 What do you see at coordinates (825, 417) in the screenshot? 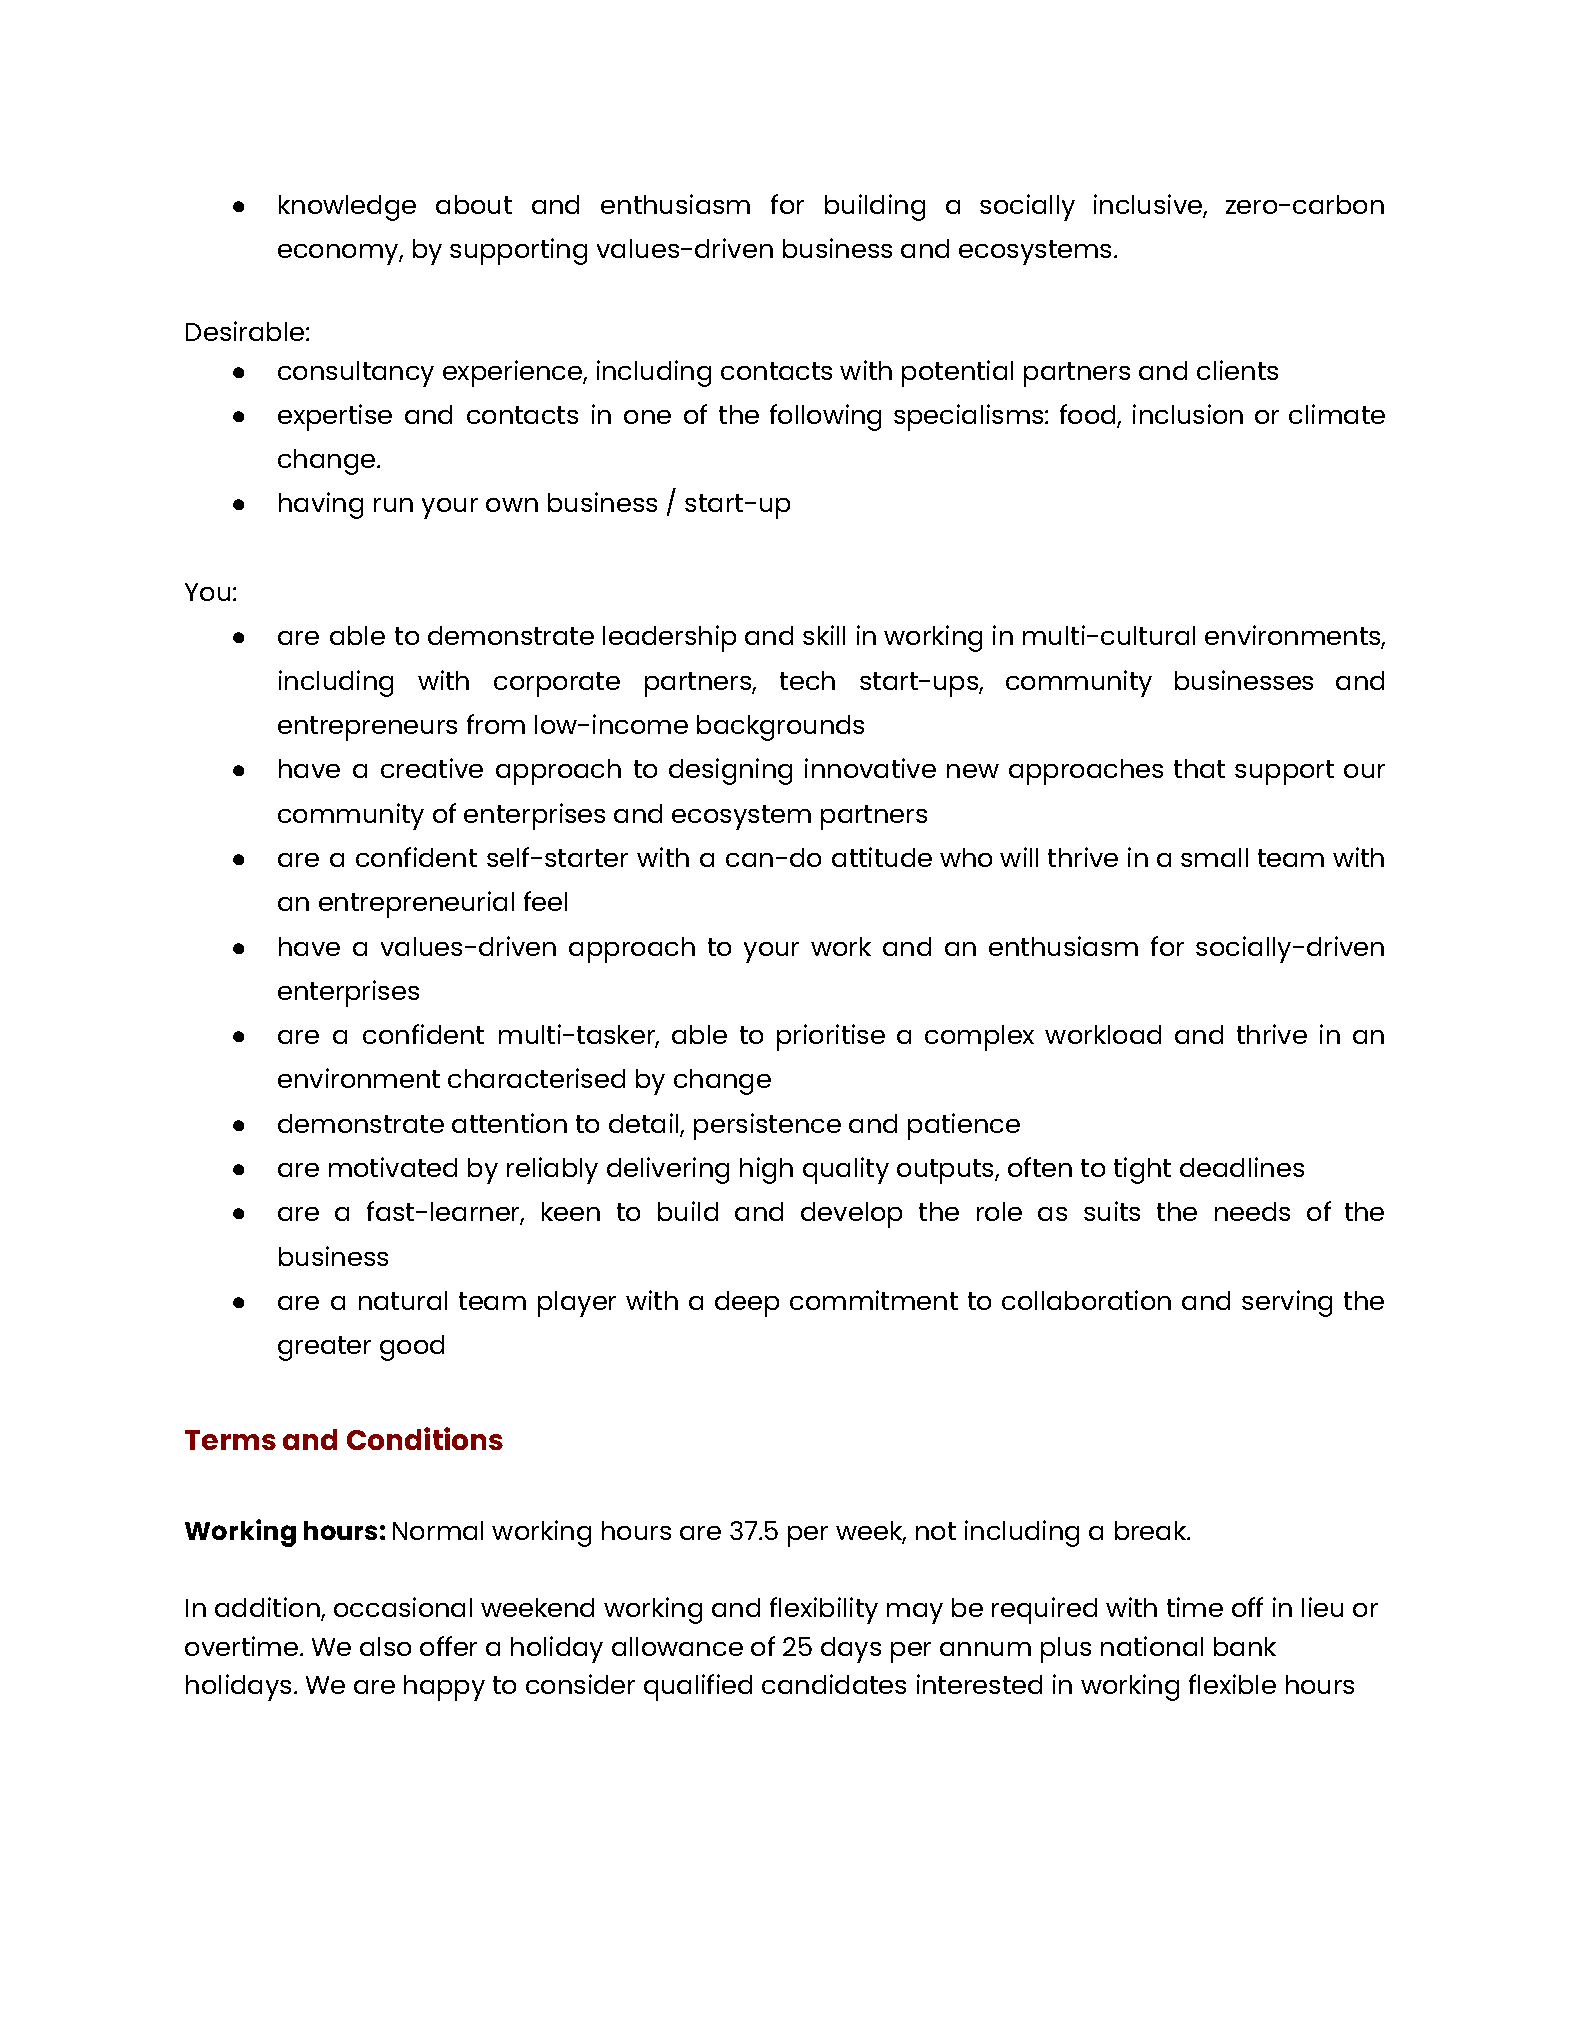
I see `following` at bounding box center [825, 417].
